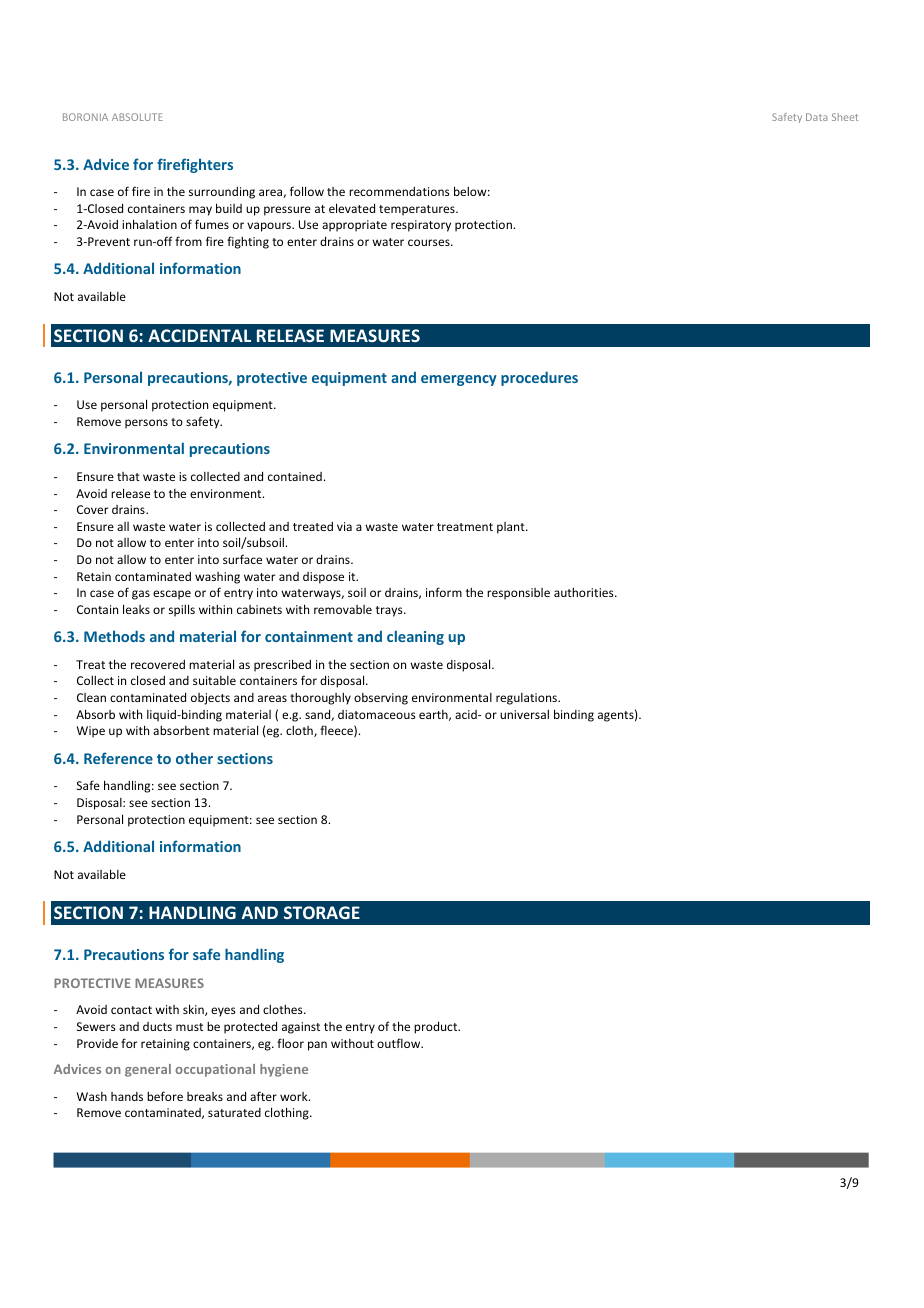 The height and width of the screenshot is (1308, 924). Describe the element at coordinates (137, 117) in the screenshot. I see `ABSOLUTE` at that location.
